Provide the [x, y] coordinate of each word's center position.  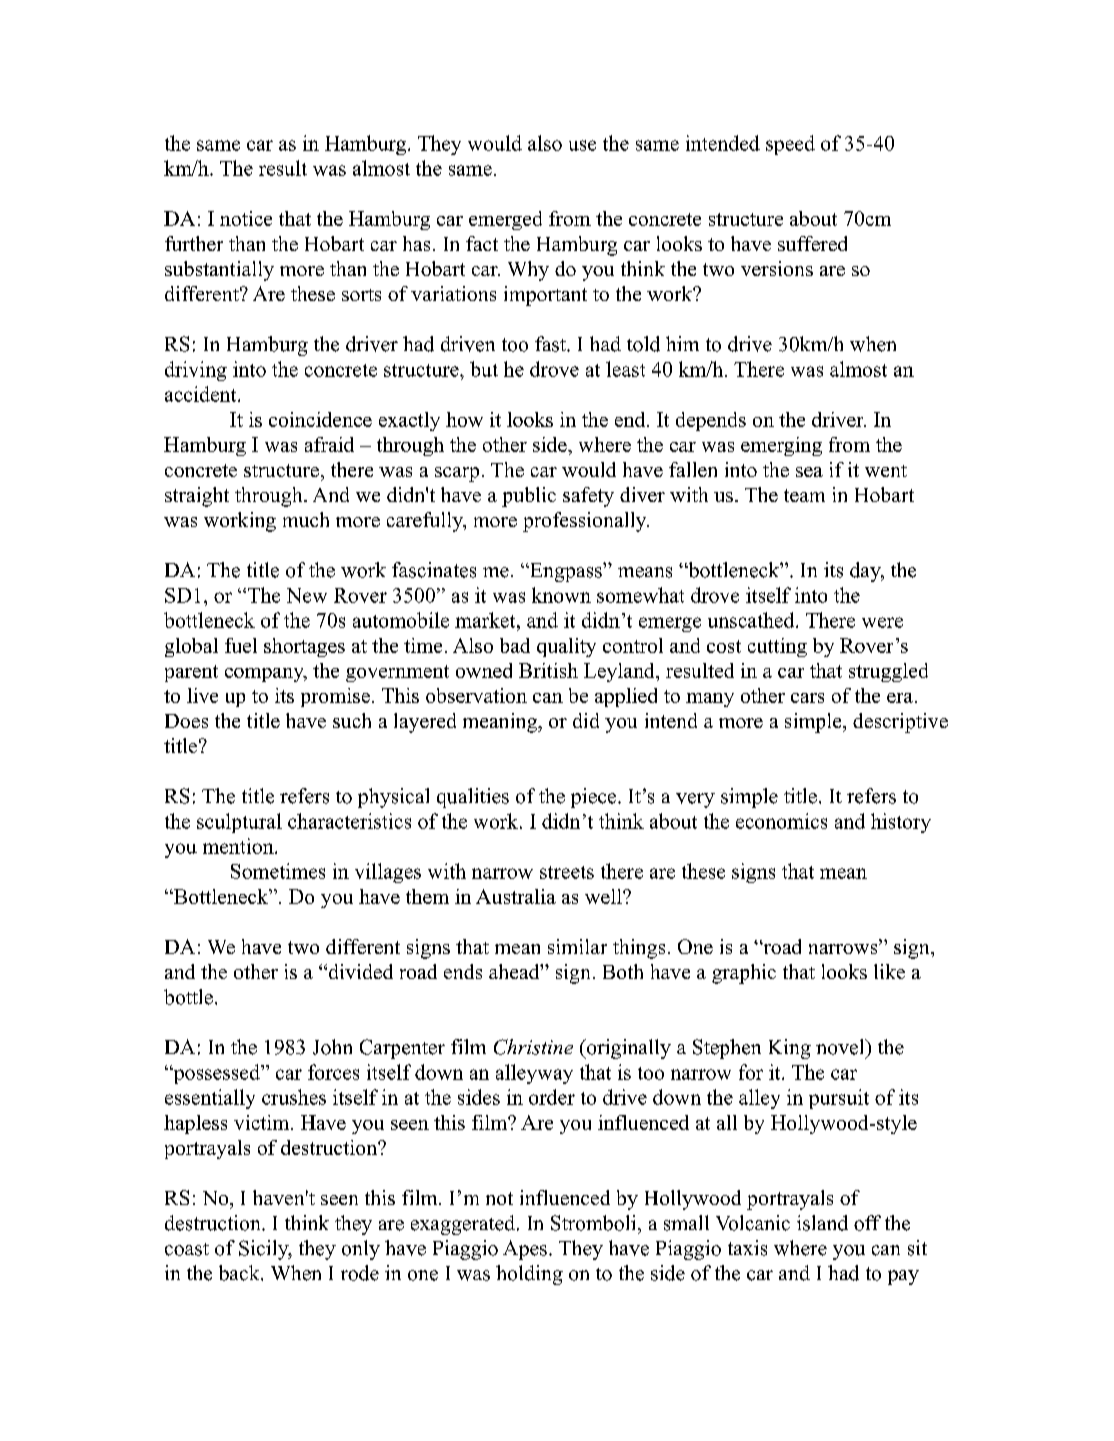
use [582, 145]
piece [595, 798]
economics [781, 821]
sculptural [239, 823]
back [240, 1273]
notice [246, 218]
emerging [781, 446]
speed [790, 145]
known [561, 595]
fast [551, 344]
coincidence [320, 419]
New [307, 595]
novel [841, 1047]
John [332, 1047]
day [866, 572]
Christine [533, 1047]
